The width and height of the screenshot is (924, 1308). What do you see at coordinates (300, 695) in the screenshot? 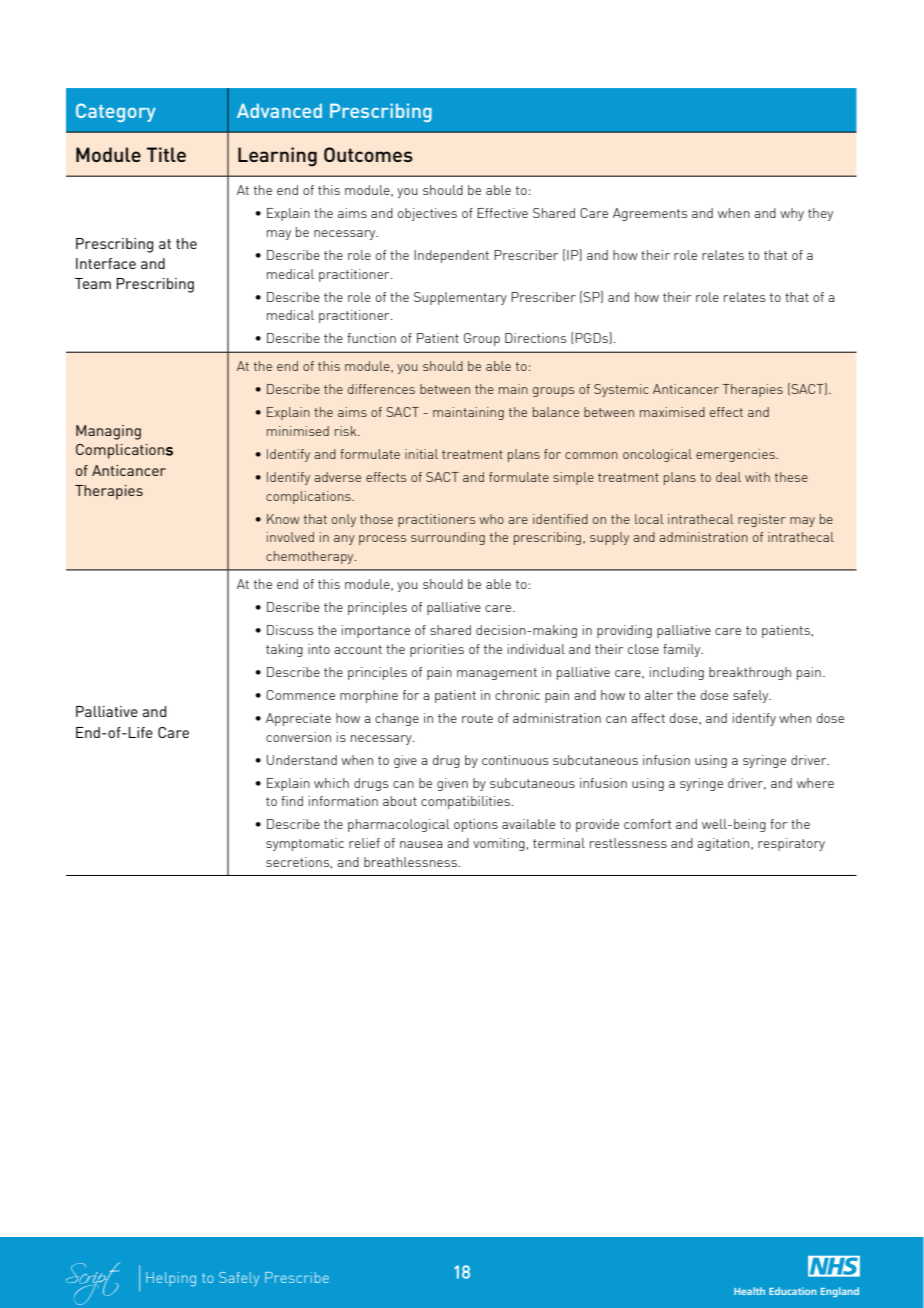
I see `Commence` at bounding box center [300, 695].
